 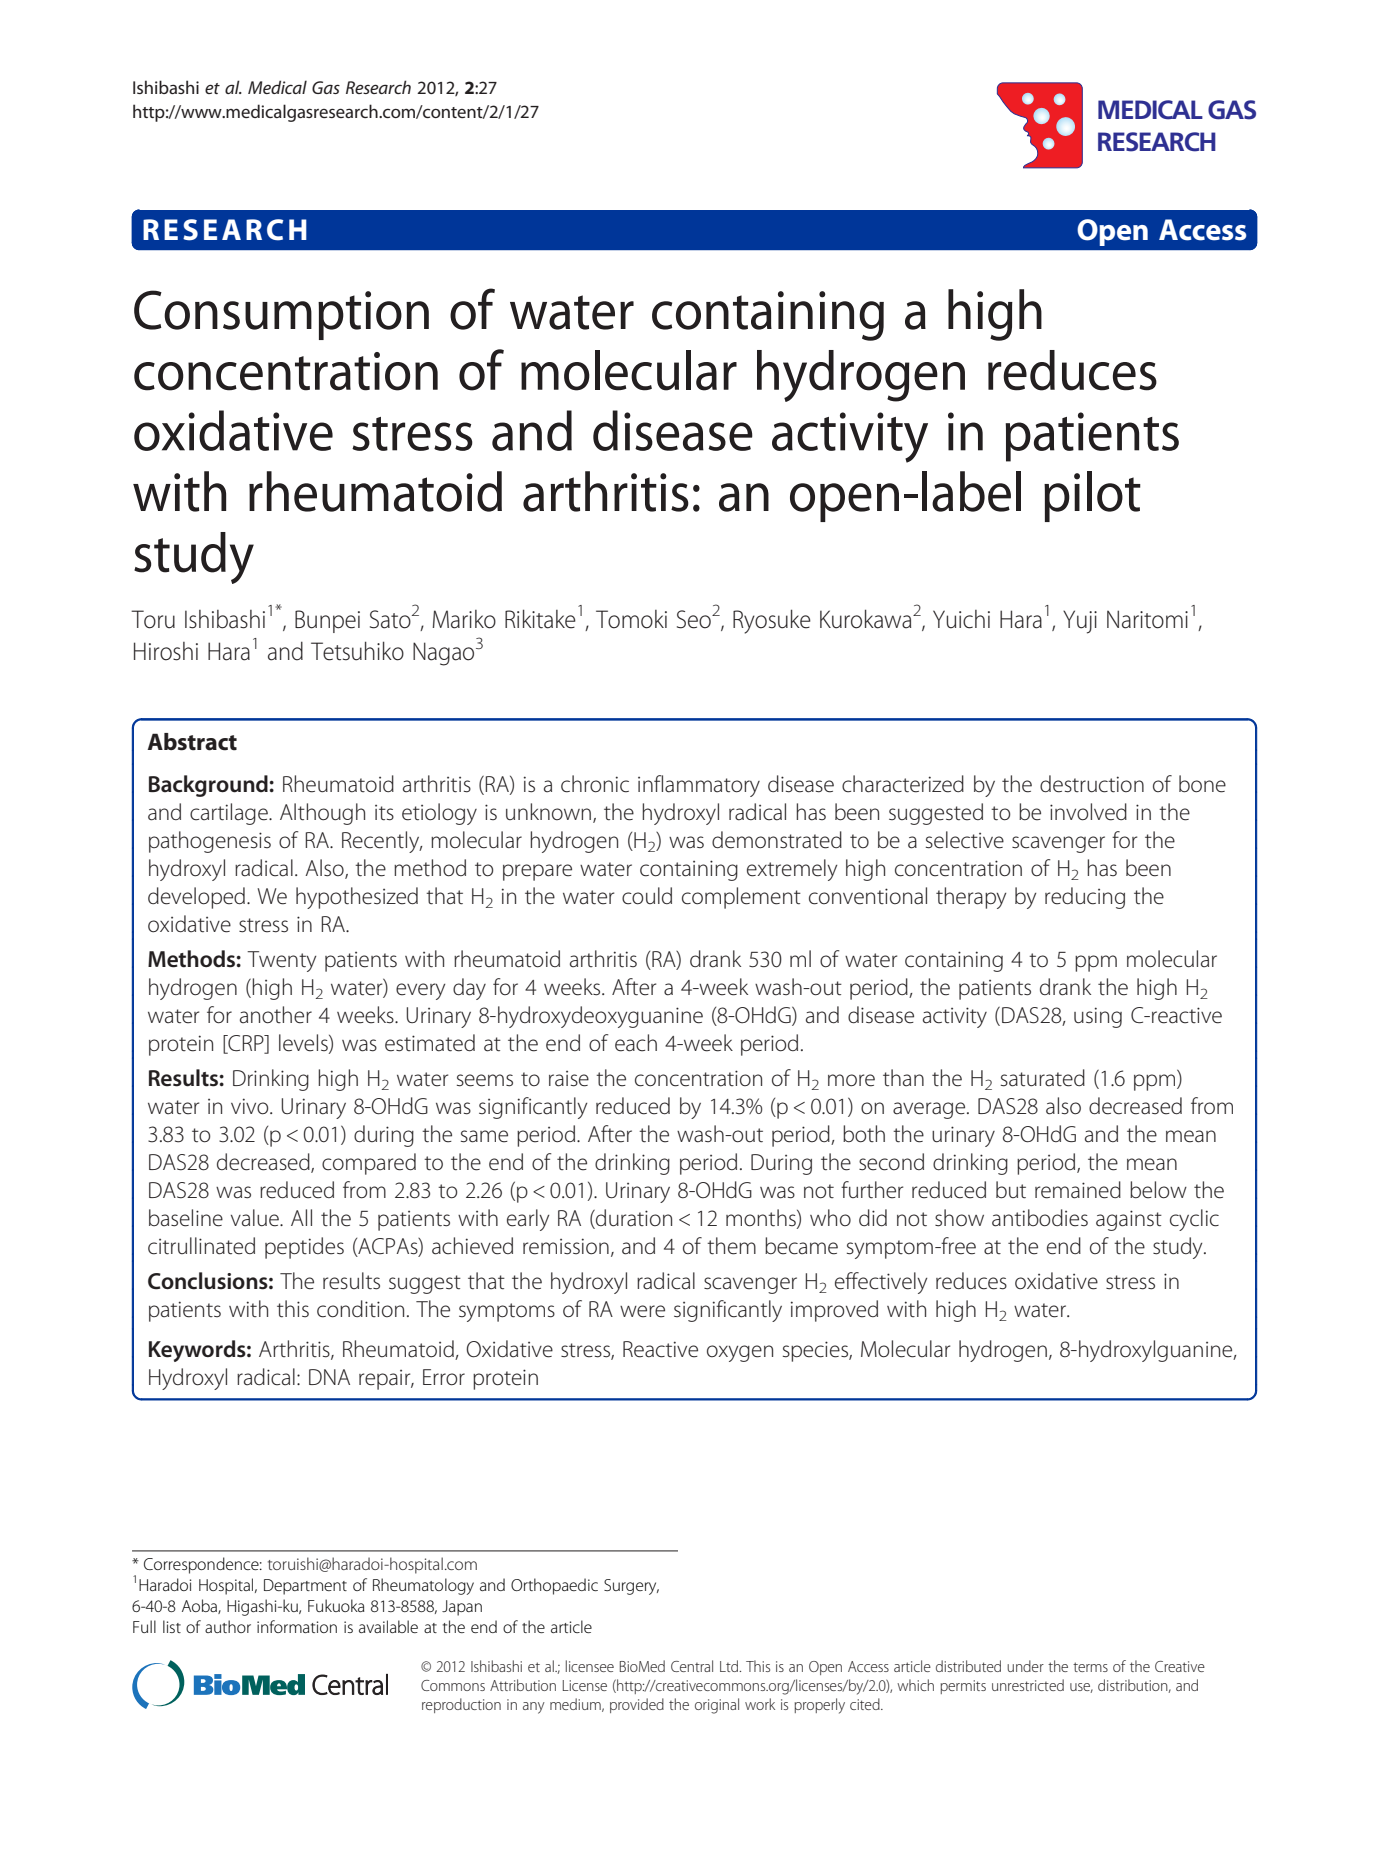 What do you see at coordinates (1040, 1218) in the image?
I see `antibodies` at bounding box center [1040, 1218].
